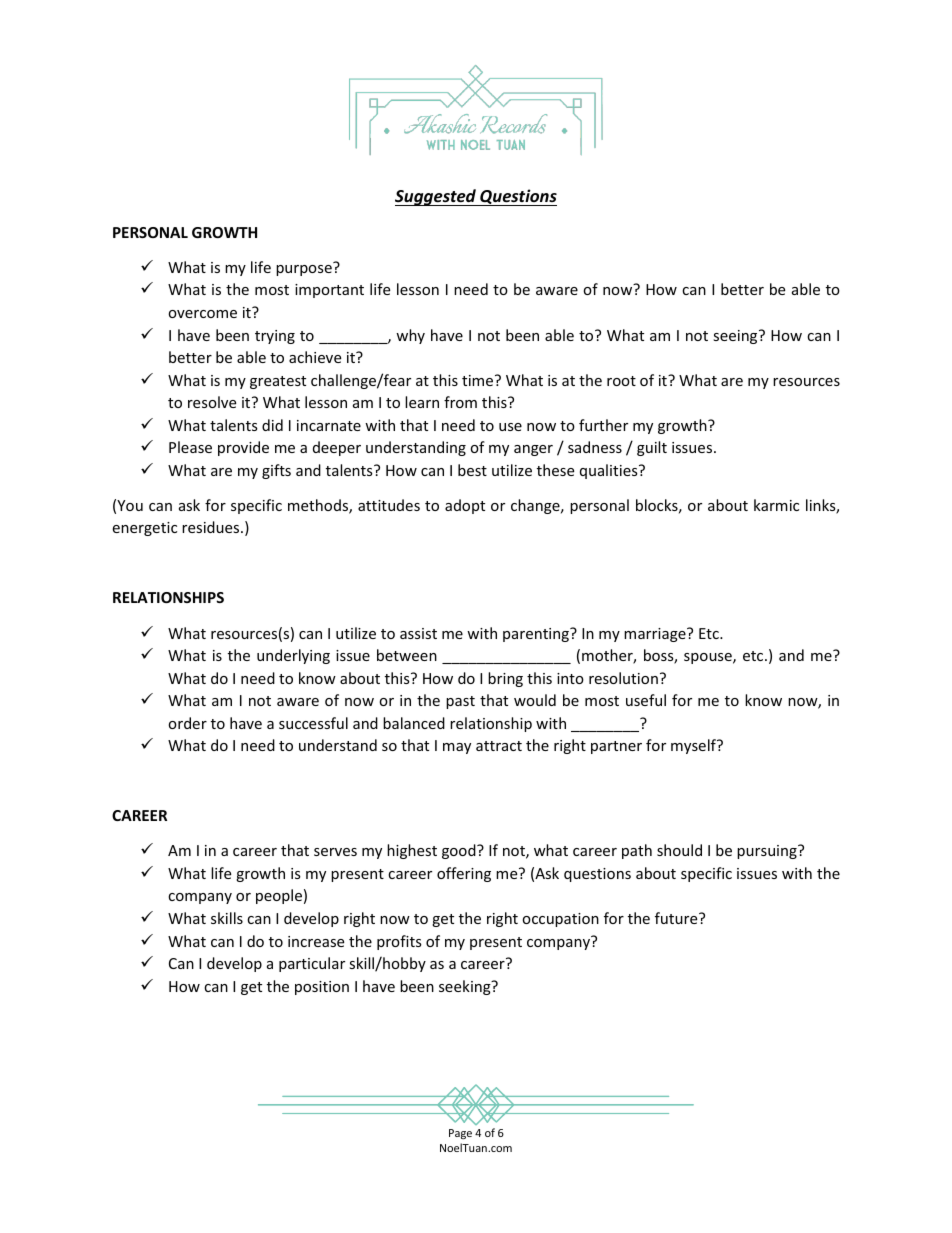  I want to click on position, so click(322, 988).
